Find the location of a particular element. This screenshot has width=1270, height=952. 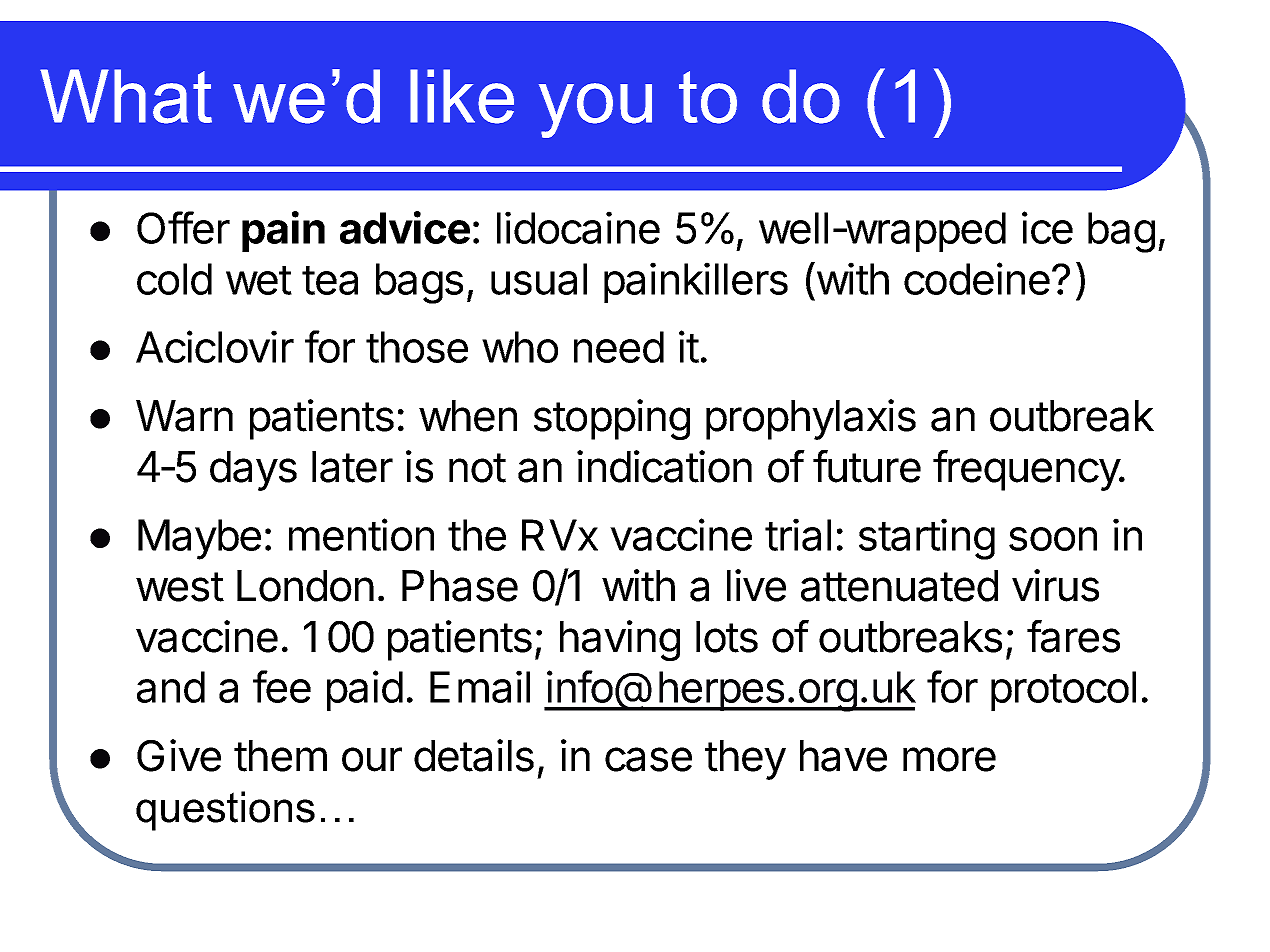

questions is located at coordinates (225, 811).
